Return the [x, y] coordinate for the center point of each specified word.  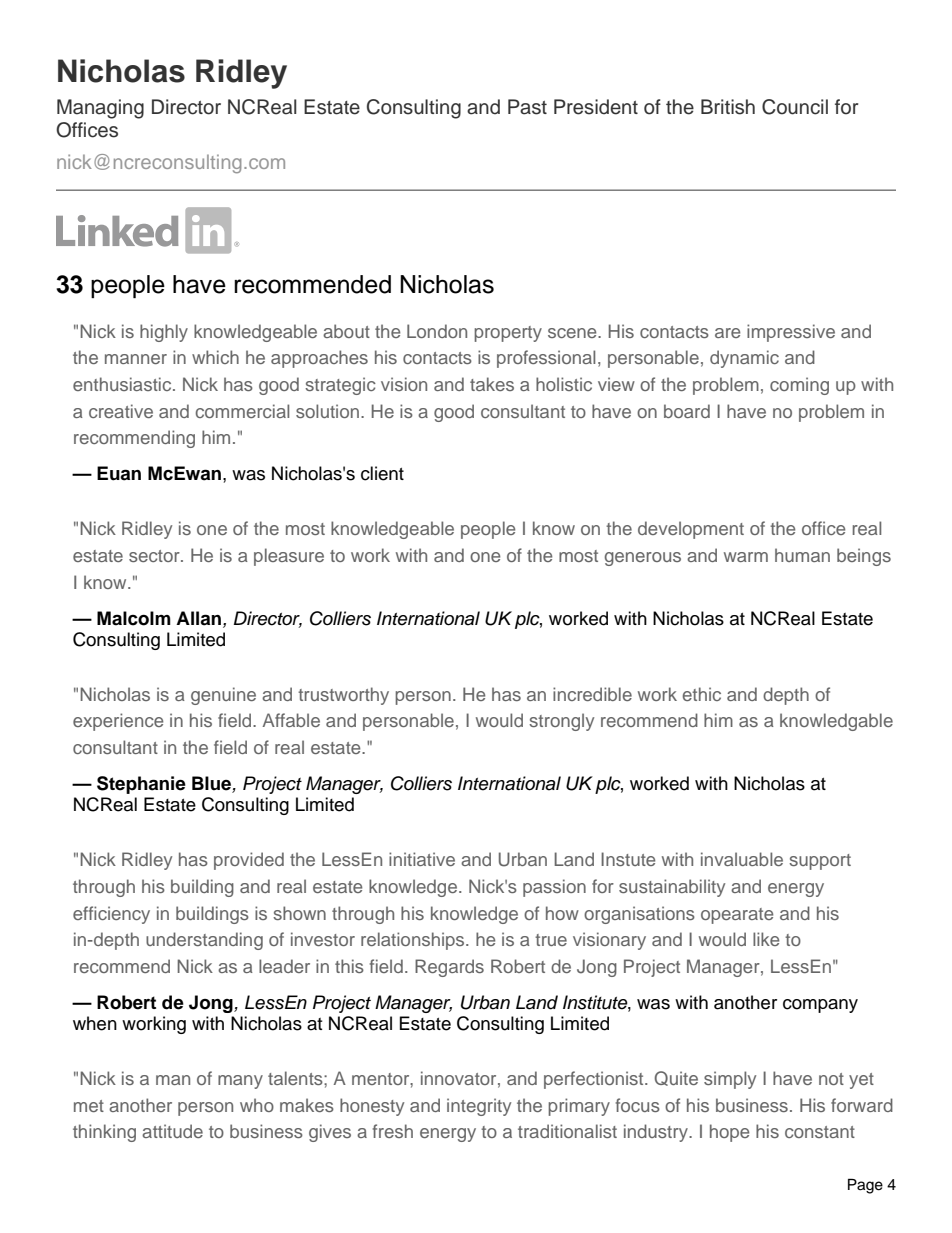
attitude [172, 1131]
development [691, 530]
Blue [212, 784]
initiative [422, 859]
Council [795, 107]
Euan [119, 473]
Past [527, 107]
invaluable [742, 859]
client [382, 473]
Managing [100, 109]
